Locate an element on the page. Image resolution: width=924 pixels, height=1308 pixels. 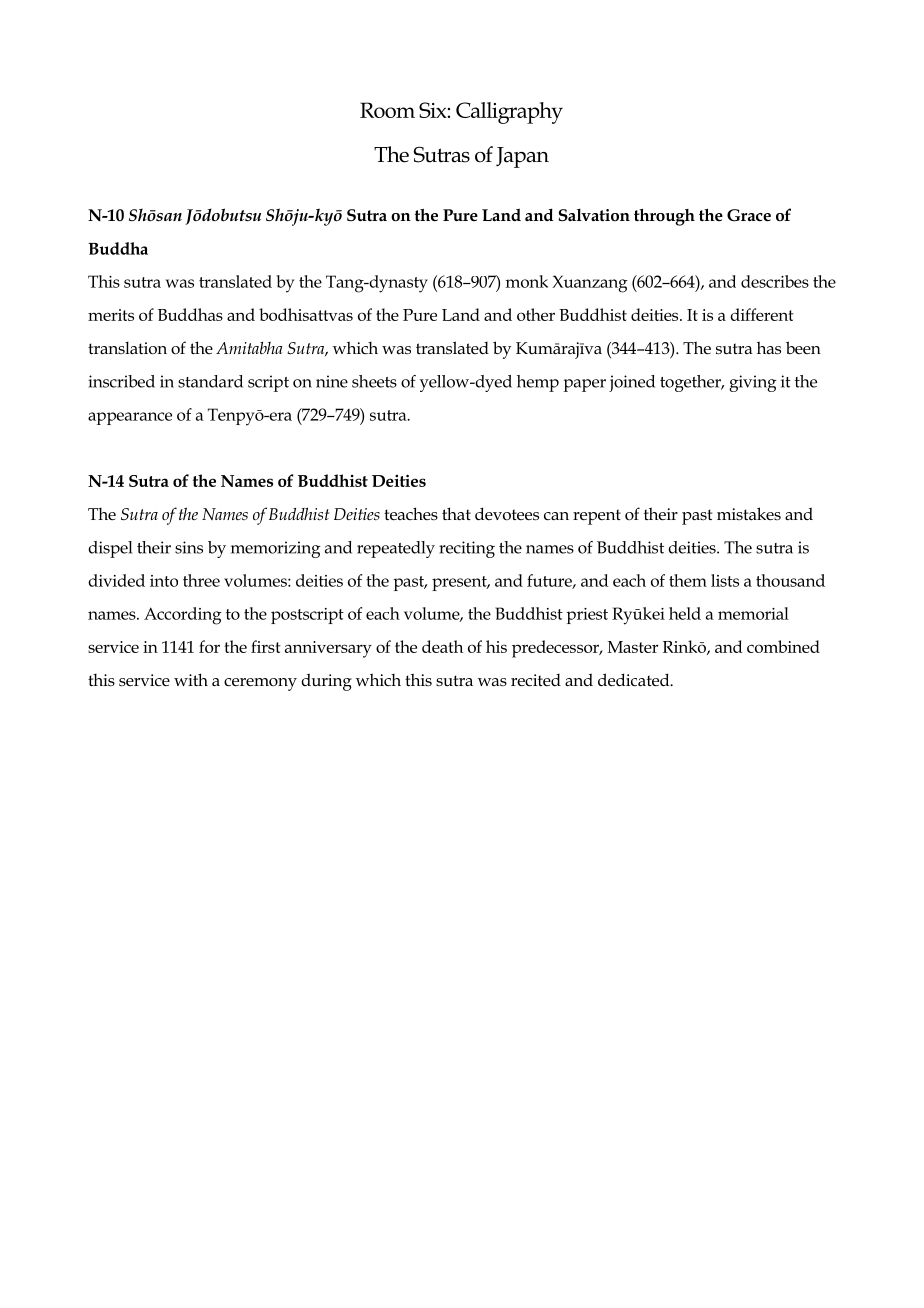
Calligraphy is located at coordinates (509, 113).
